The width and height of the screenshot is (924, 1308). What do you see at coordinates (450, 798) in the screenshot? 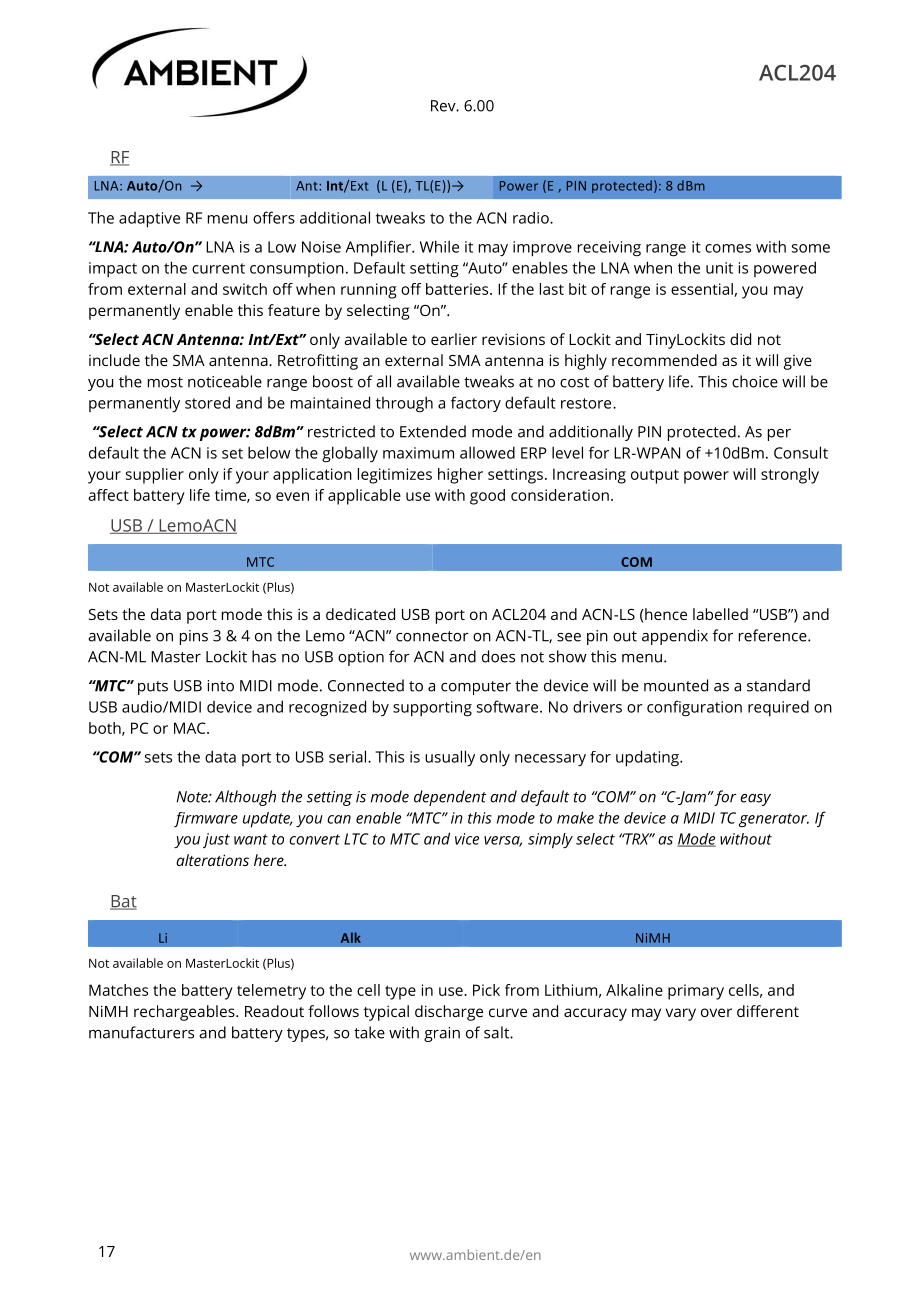
I see `dependent` at bounding box center [450, 798].
